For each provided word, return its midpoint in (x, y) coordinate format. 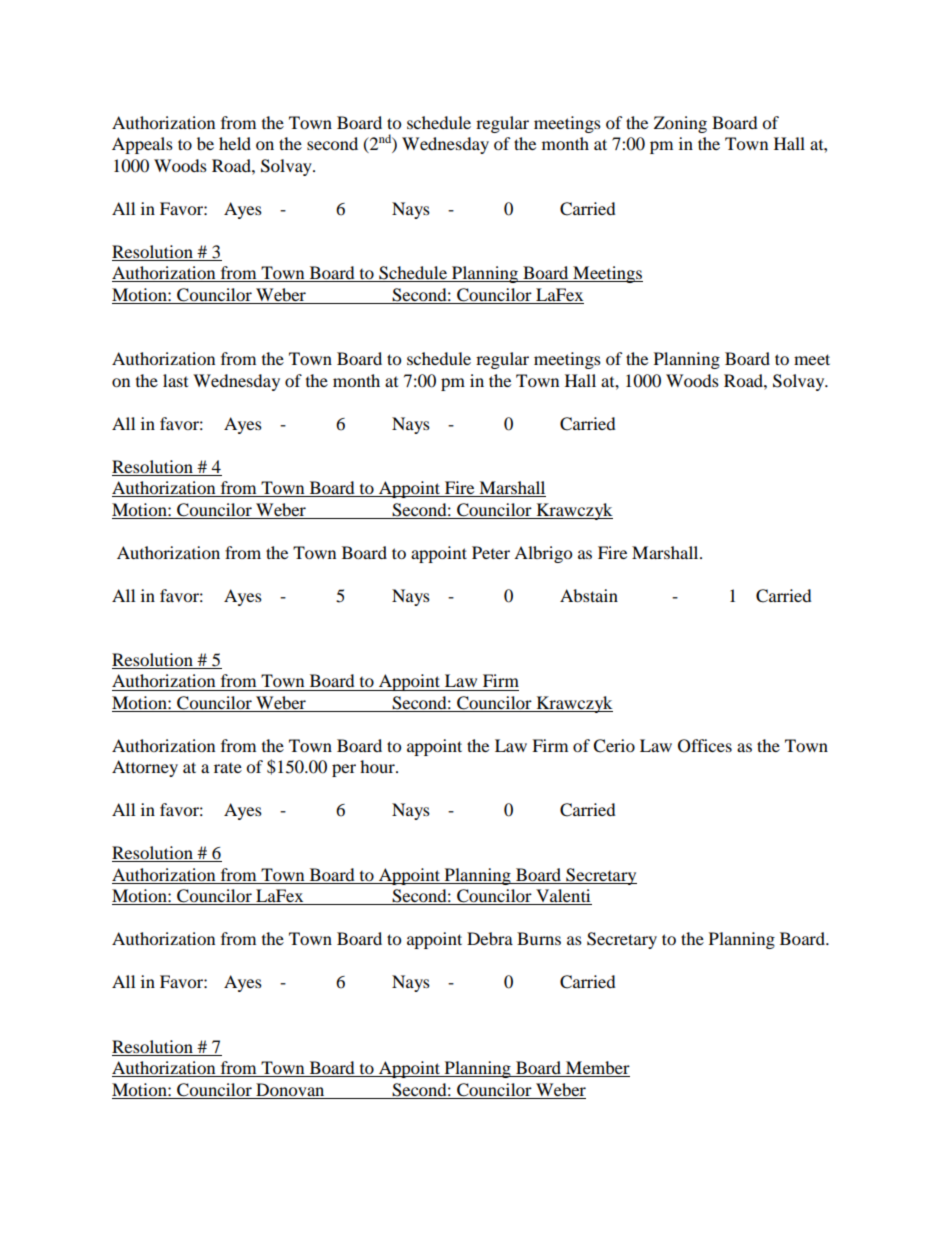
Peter (491, 552)
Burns (539, 938)
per (344, 770)
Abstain (589, 595)
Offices (705, 746)
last (175, 380)
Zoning (680, 124)
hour (378, 766)
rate (228, 768)
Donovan (290, 1089)
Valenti (563, 897)
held (235, 143)
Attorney (145, 768)
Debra (490, 938)
